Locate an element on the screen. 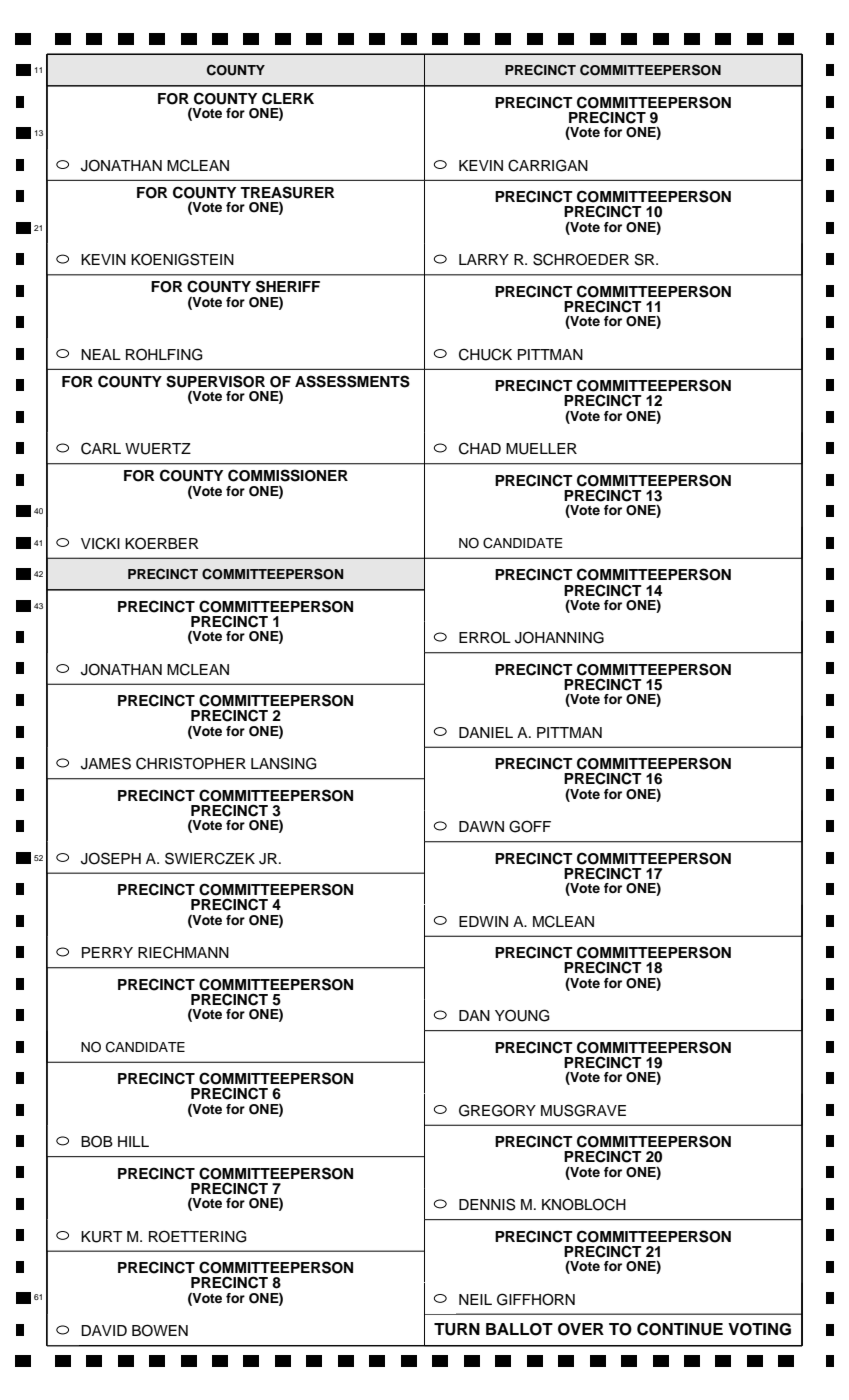  DANIEL is located at coordinates (486, 732).
